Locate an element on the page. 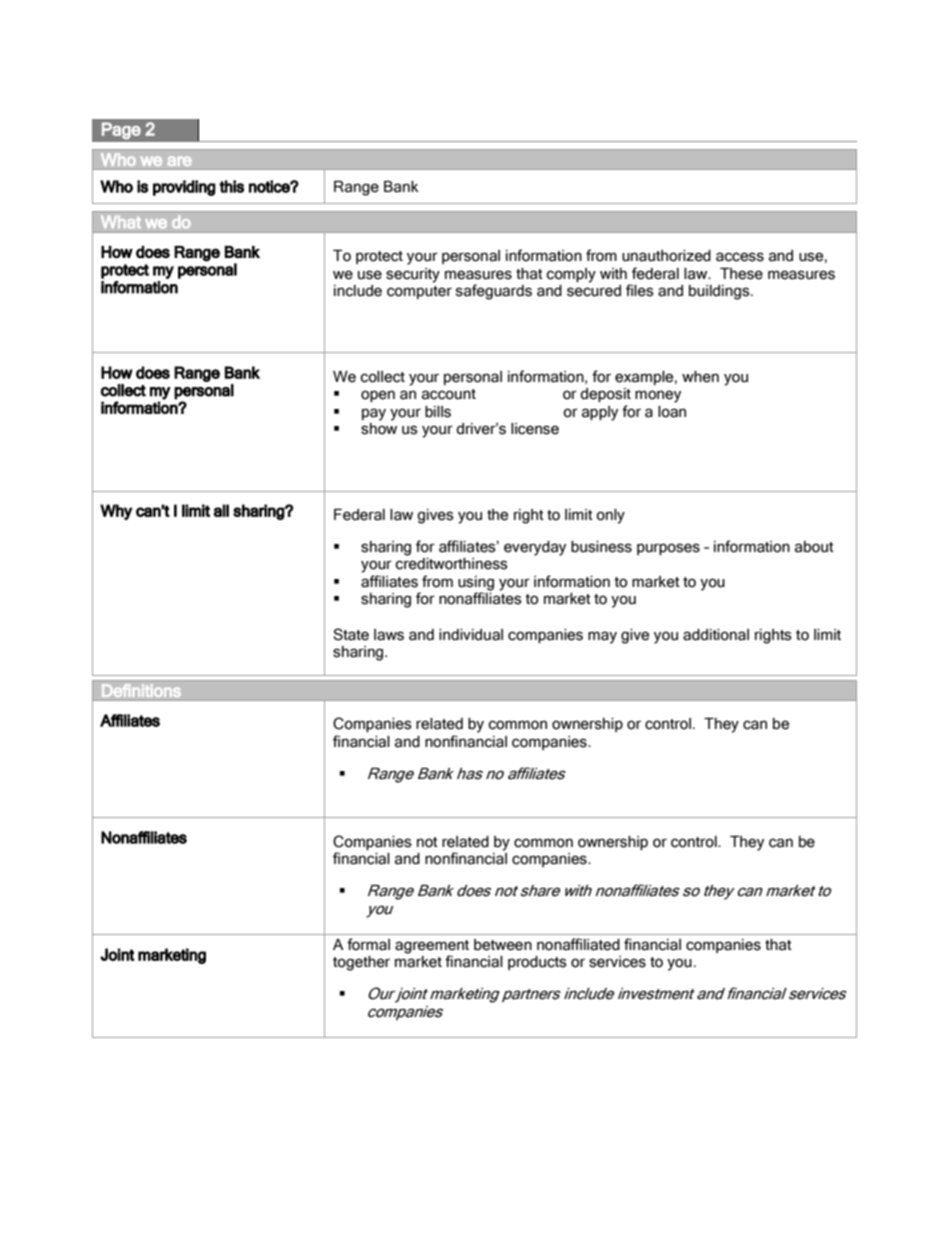  individual is located at coordinates (471, 635).
